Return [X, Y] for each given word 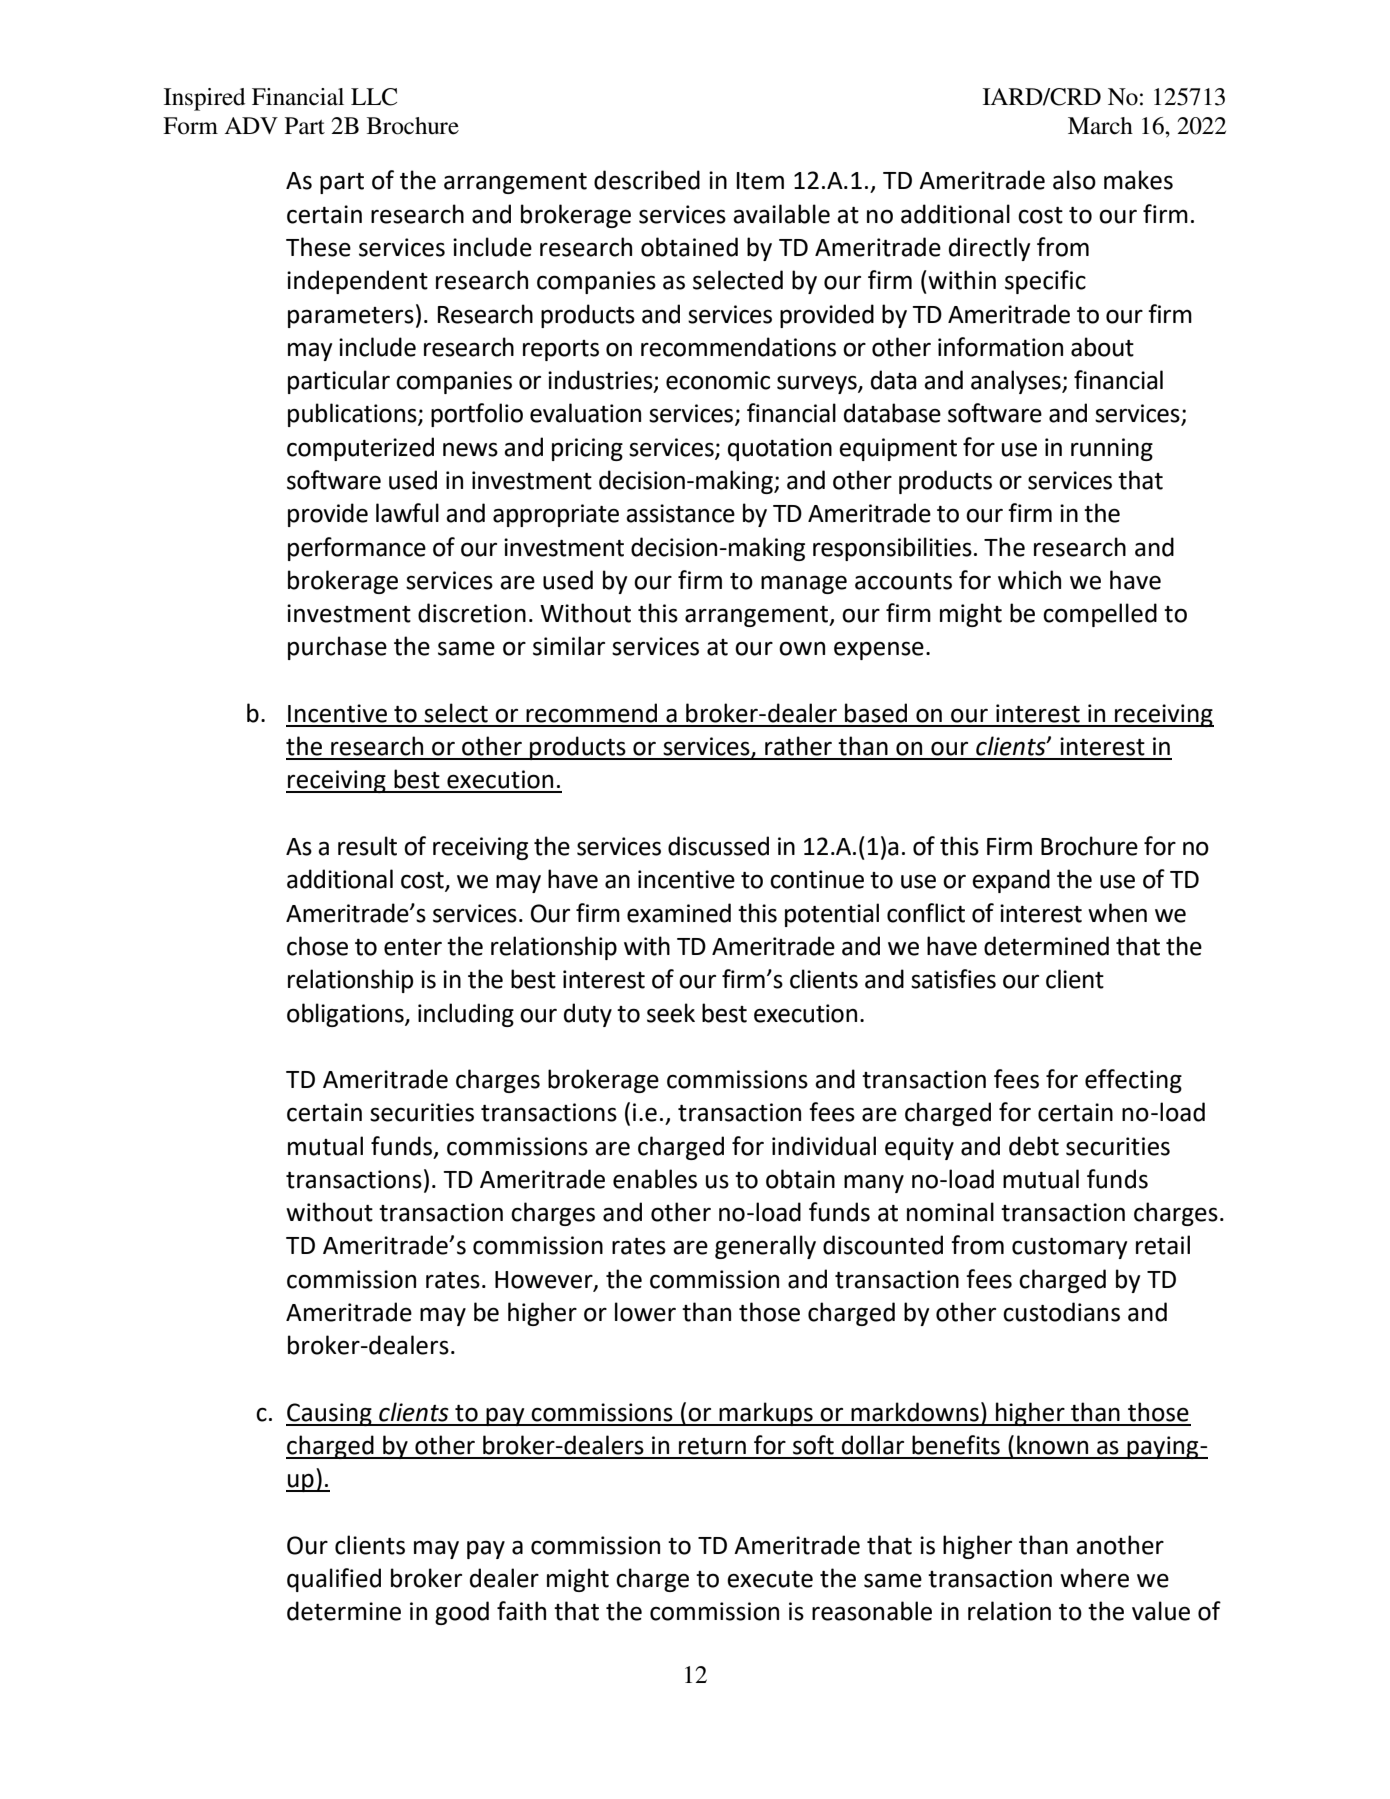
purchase [337, 648]
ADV [251, 125]
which [1029, 580]
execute [770, 1579]
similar [569, 646]
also [1074, 180]
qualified [334, 1580]
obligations [346, 1015]
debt [1034, 1146]
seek [671, 1013]
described [647, 180]
